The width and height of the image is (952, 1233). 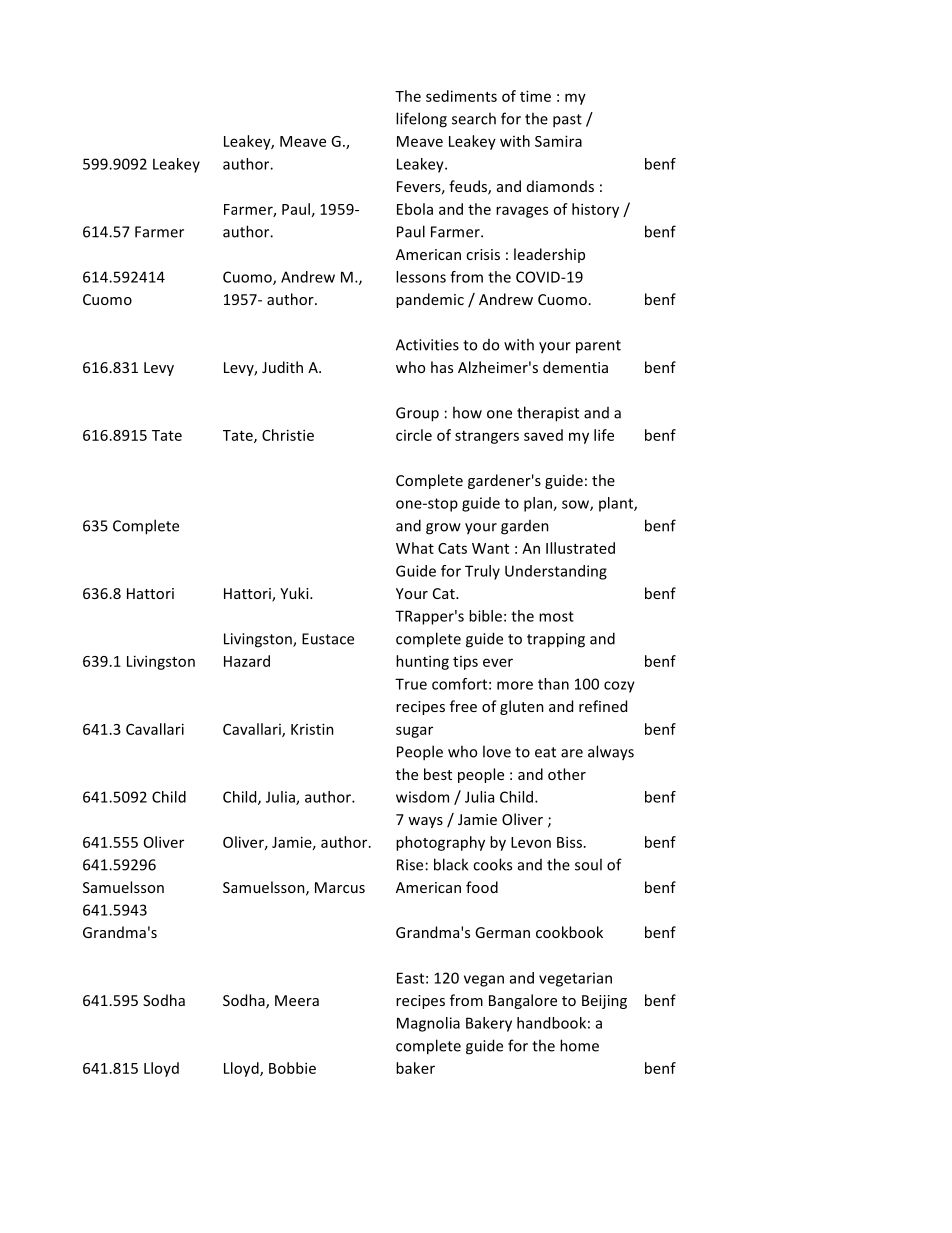 I want to click on past, so click(x=567, y=121).
